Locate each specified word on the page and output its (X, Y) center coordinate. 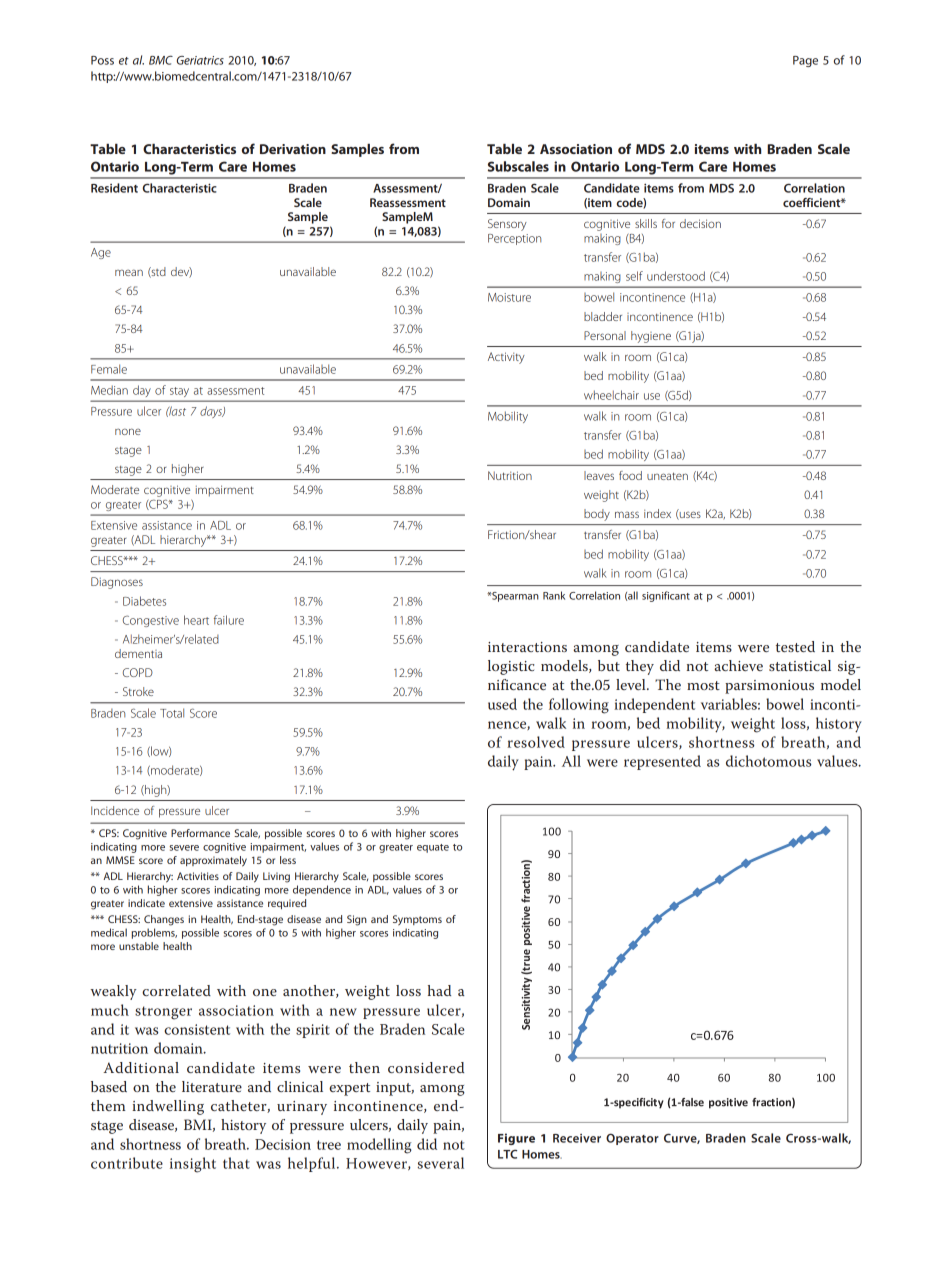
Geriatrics (200, 60)
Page (805, 61)
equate (433, 848)
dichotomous (769, 761)
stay (179, 392)
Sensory (507, 225)
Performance (200, 833)
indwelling (168, 1107)
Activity (506, 358)
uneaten (667, 476)
